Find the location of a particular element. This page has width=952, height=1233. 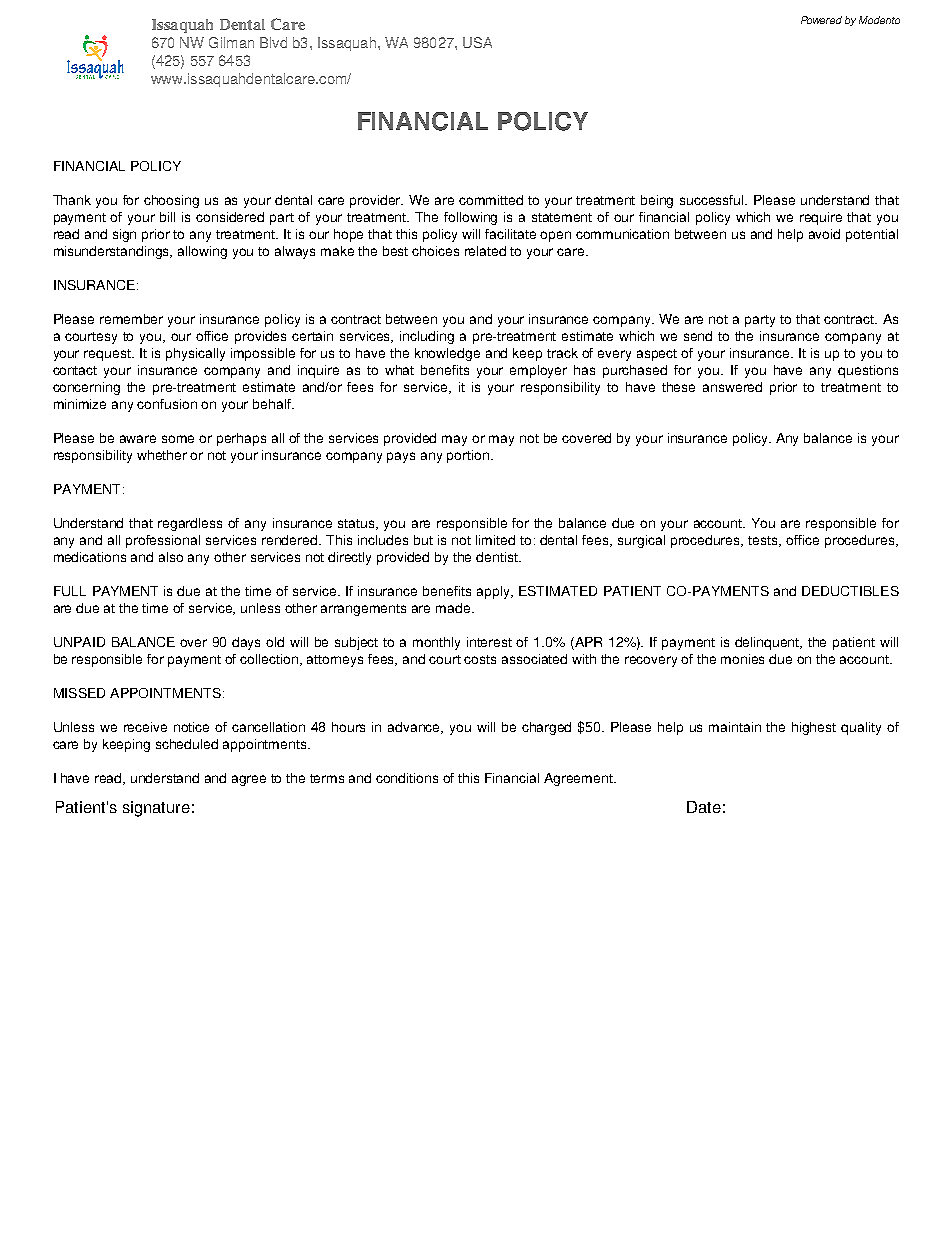

conditions is located at coordinates (407, 778).
